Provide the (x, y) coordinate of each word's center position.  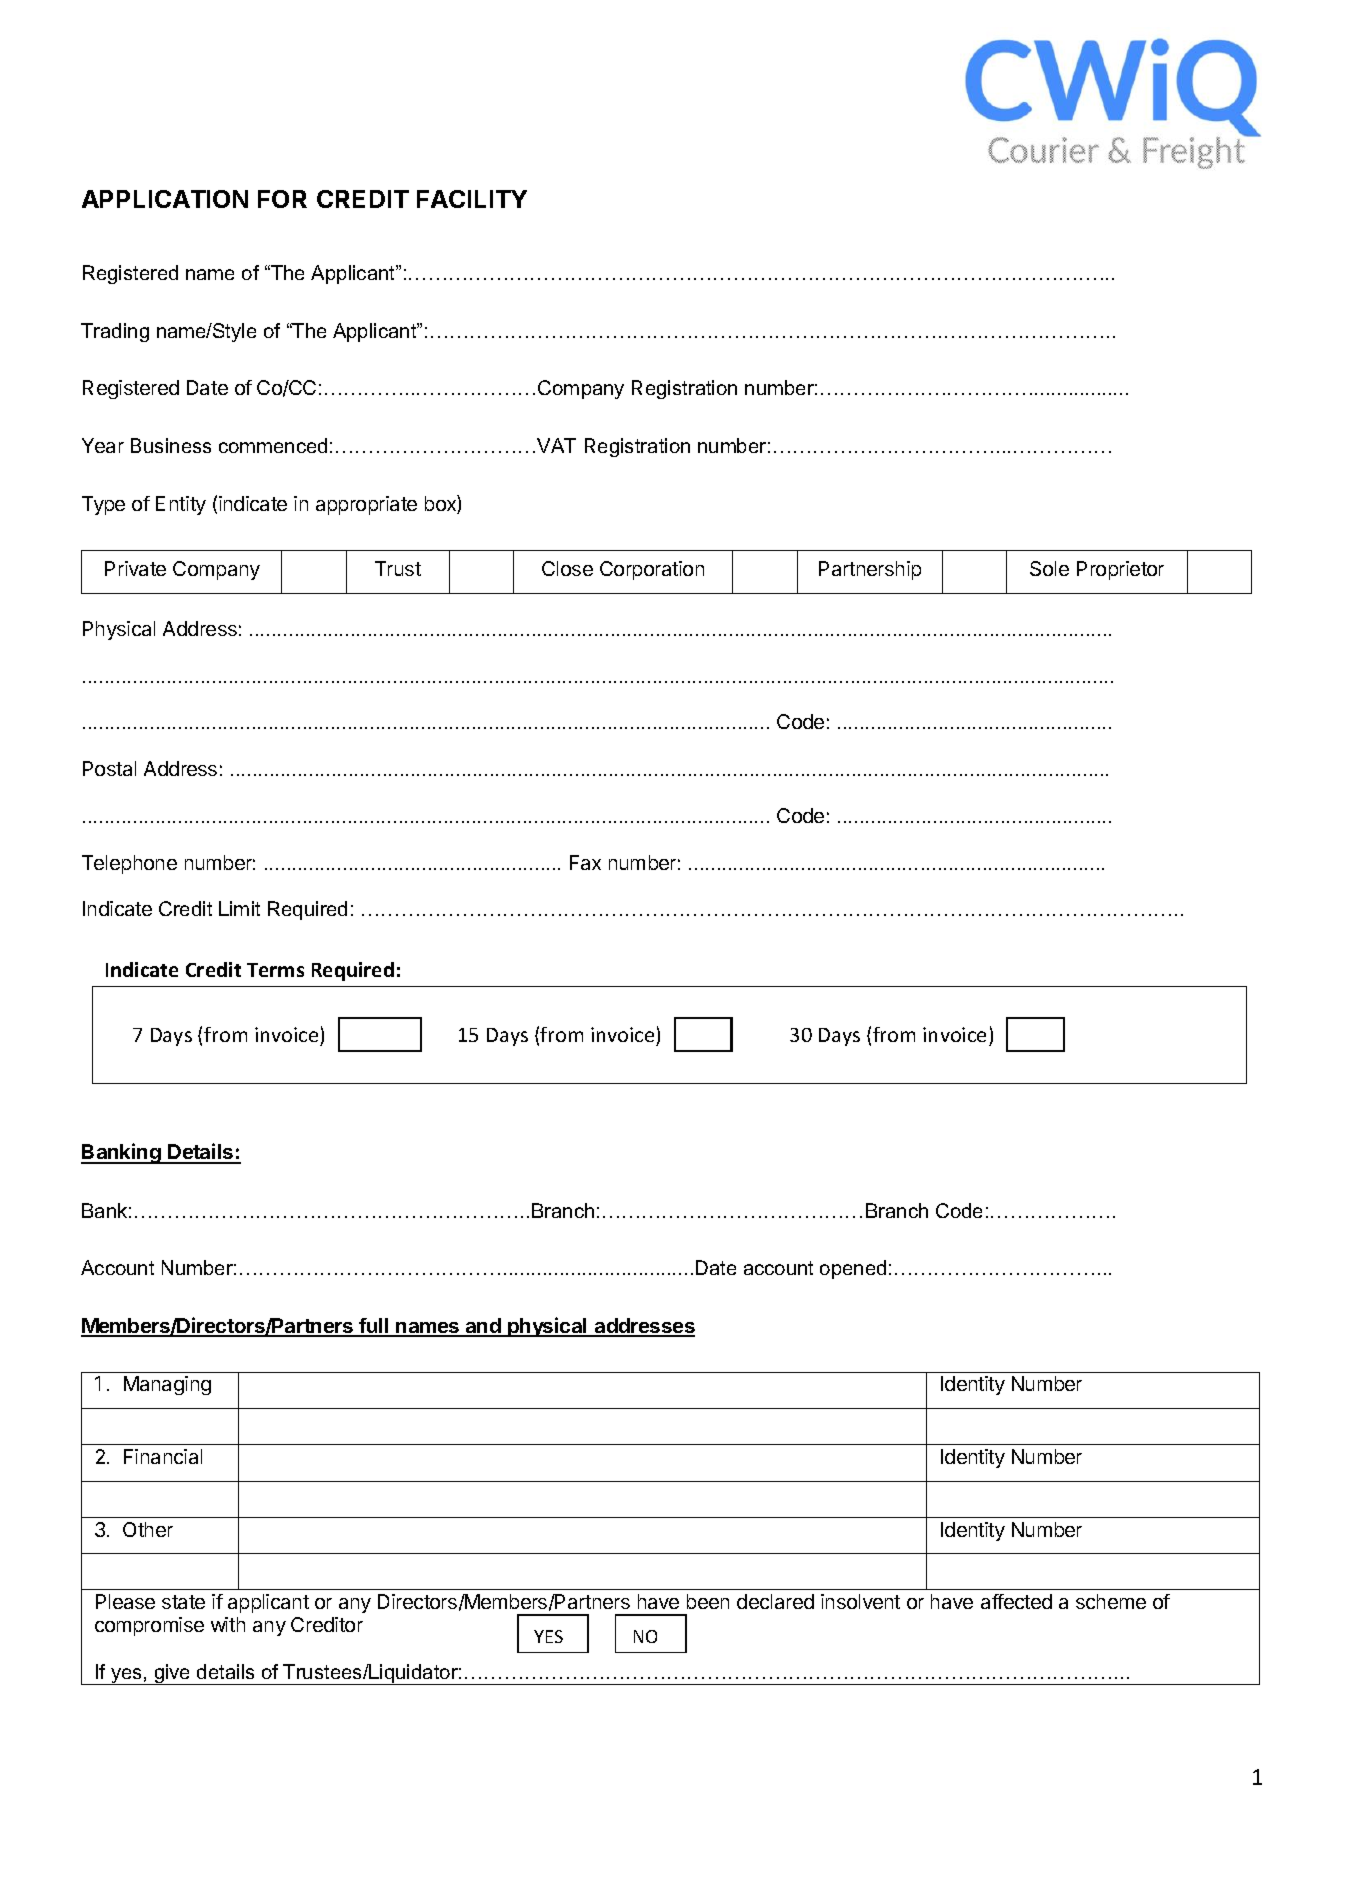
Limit (239, 908)
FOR (282, 199)
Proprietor (1120, 570)
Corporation (652, 570)
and (483, 1327)
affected (1016, 1601)
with (228, 1624)
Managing (167, 1385)
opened (853, 1269)
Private (135, 568)
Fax (585, 862)
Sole (1049, 568)
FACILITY (472, 199)
